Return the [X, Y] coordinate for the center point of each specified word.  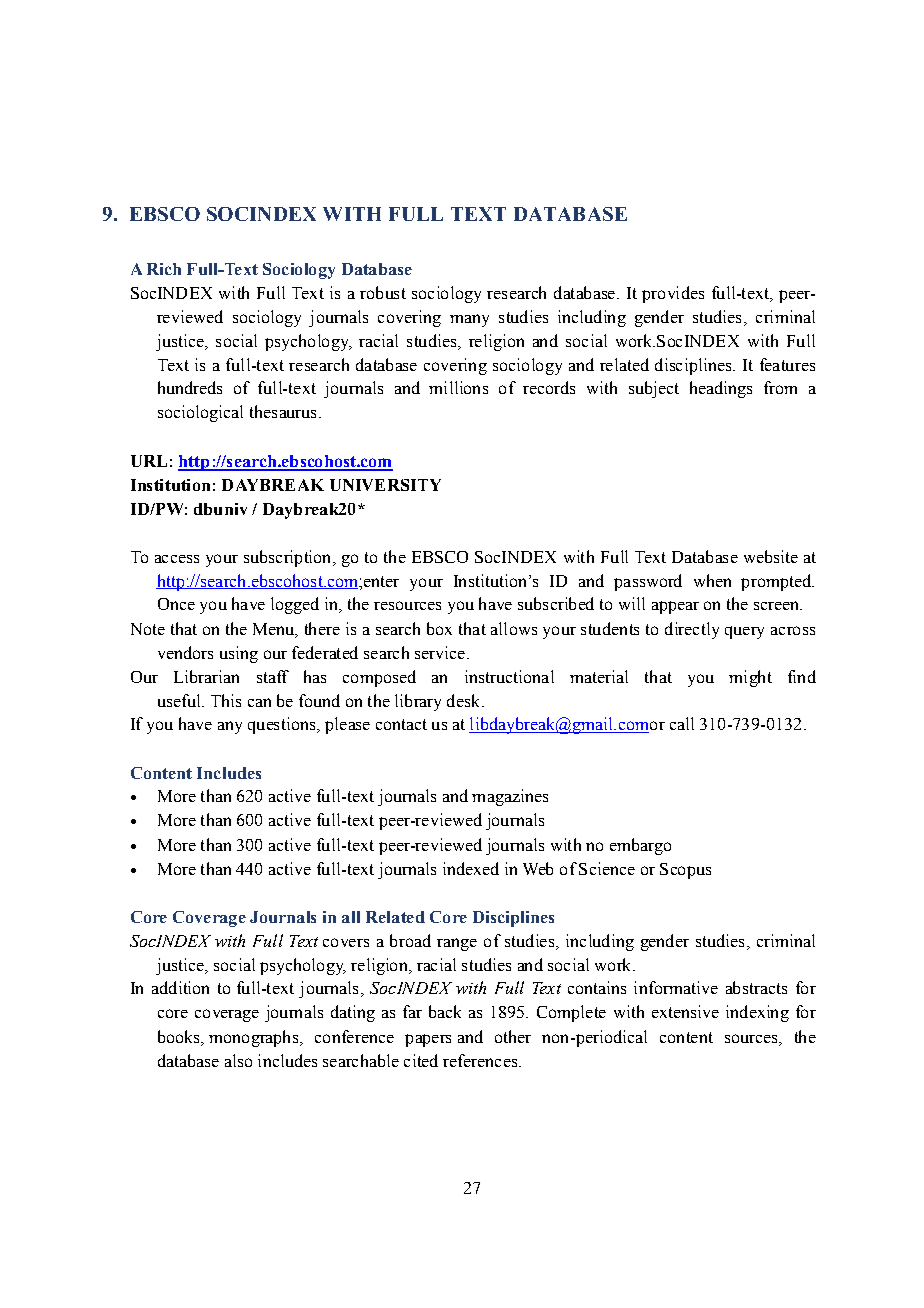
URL [149, 461]
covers [346, 942]
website [771, 556]
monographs [255, 1038]
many [469, 320]
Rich [164, 269]
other [513, 1036]
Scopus [685, 871]
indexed [471, 868]
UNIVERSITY [385, 485]
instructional [509, 676]
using [239, 654]
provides [673, 294]
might [750, 678]
